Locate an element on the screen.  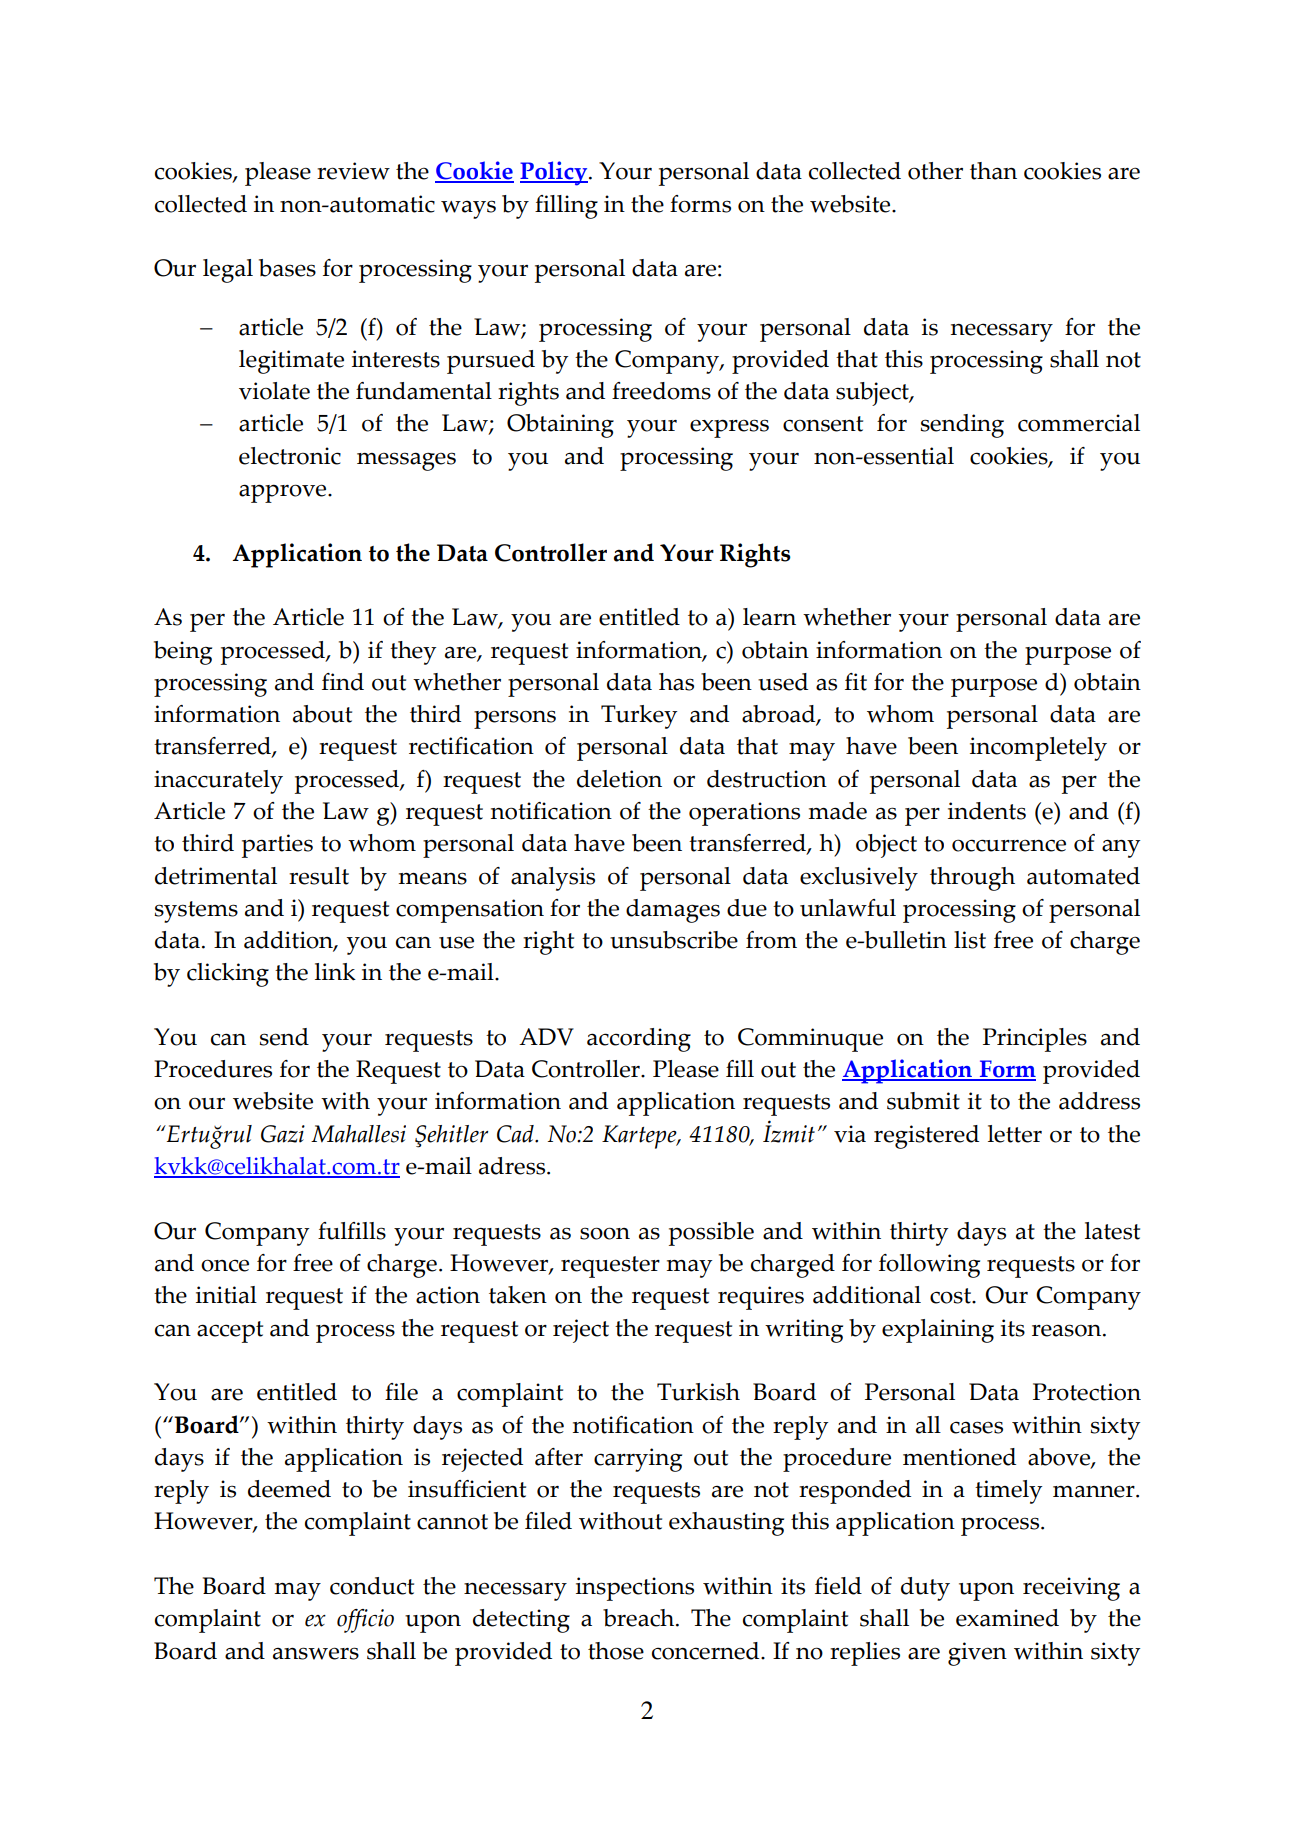
answers is located at coordinates (316, 1653).
